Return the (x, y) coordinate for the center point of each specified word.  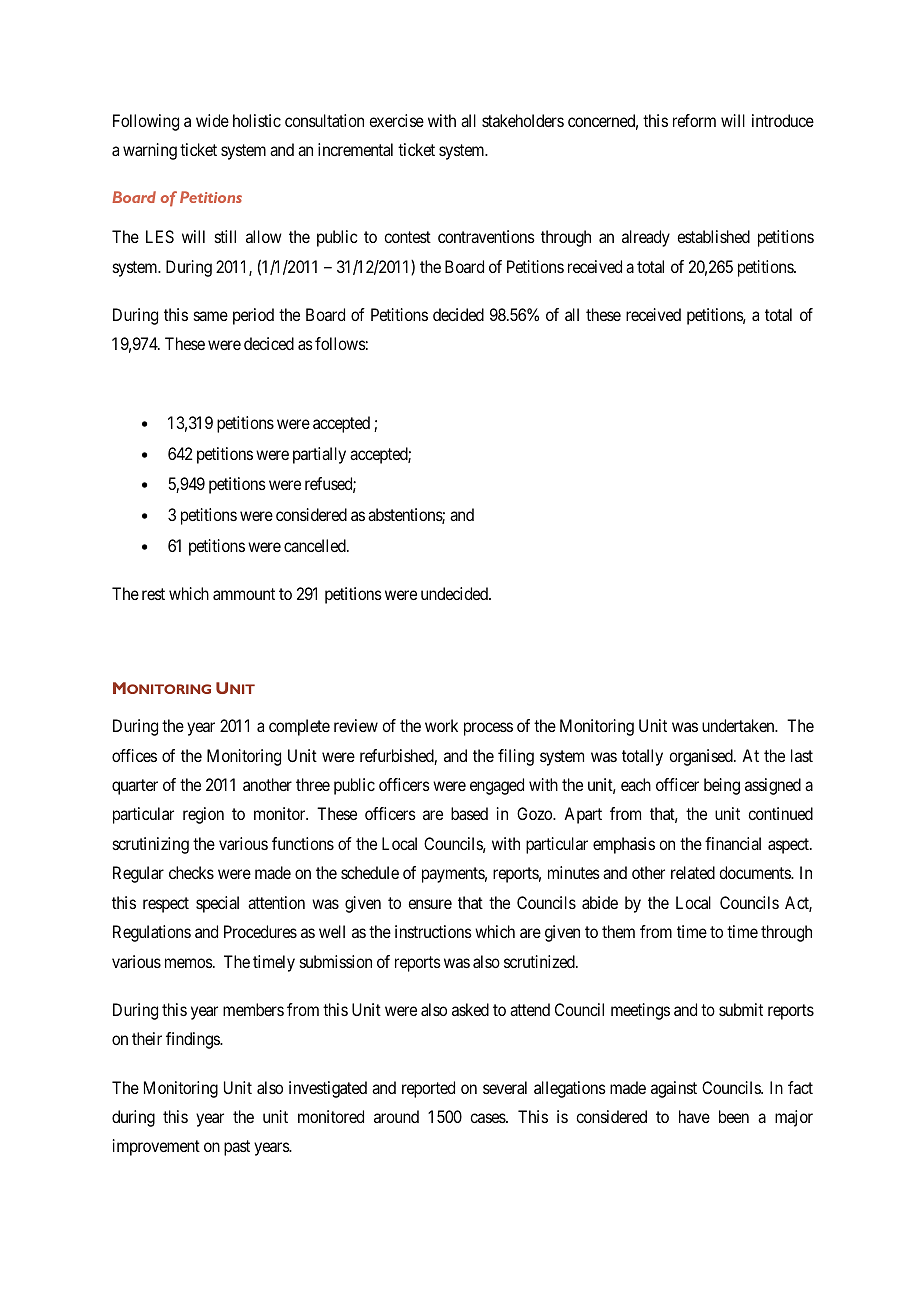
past (237, 1148)
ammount (244, 594)
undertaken (739, 725)
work (441, 725)
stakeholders (523, 120)
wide (212, 120)
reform (694, 120)
